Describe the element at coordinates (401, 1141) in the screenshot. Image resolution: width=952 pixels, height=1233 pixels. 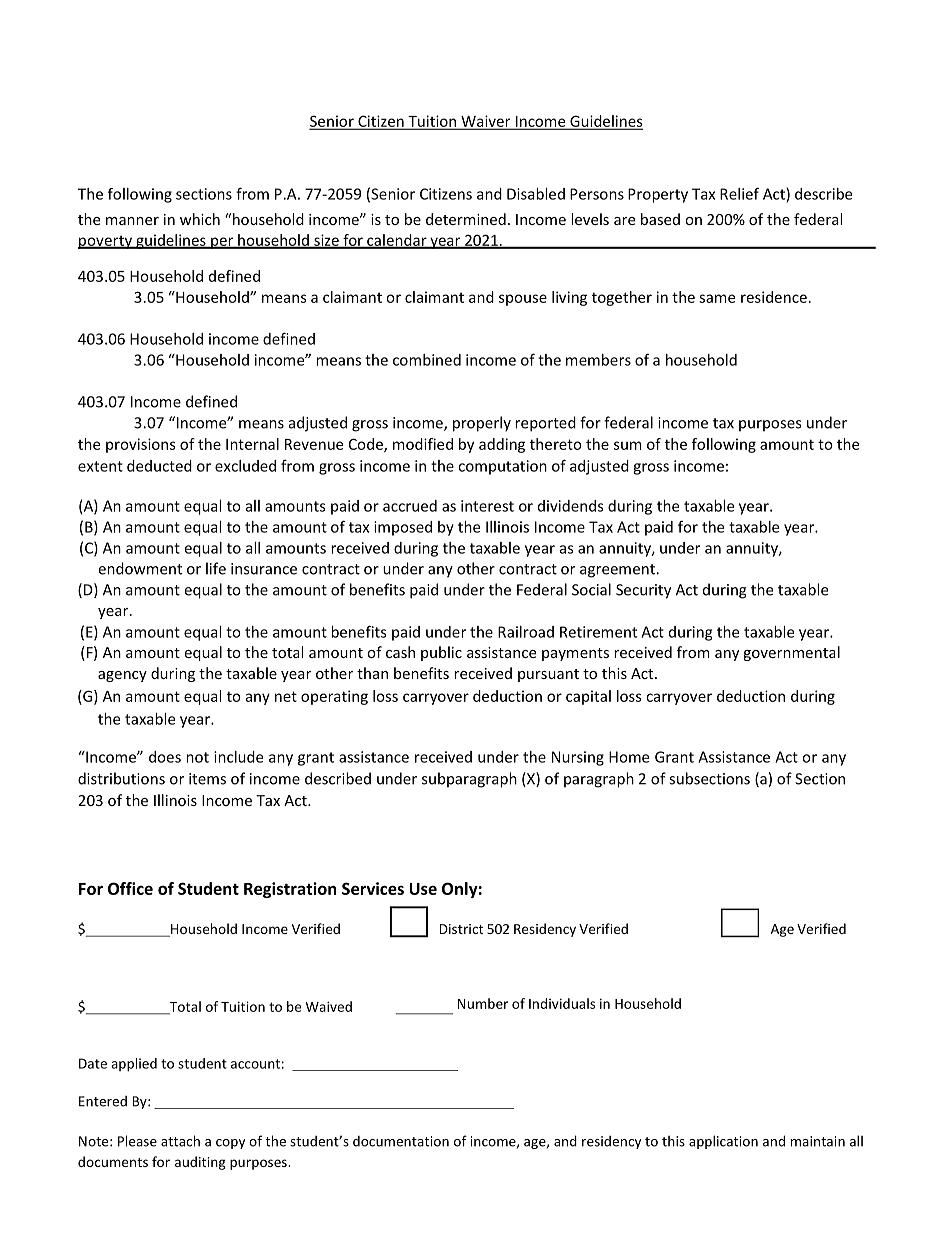
I see `documentation` at that location.
